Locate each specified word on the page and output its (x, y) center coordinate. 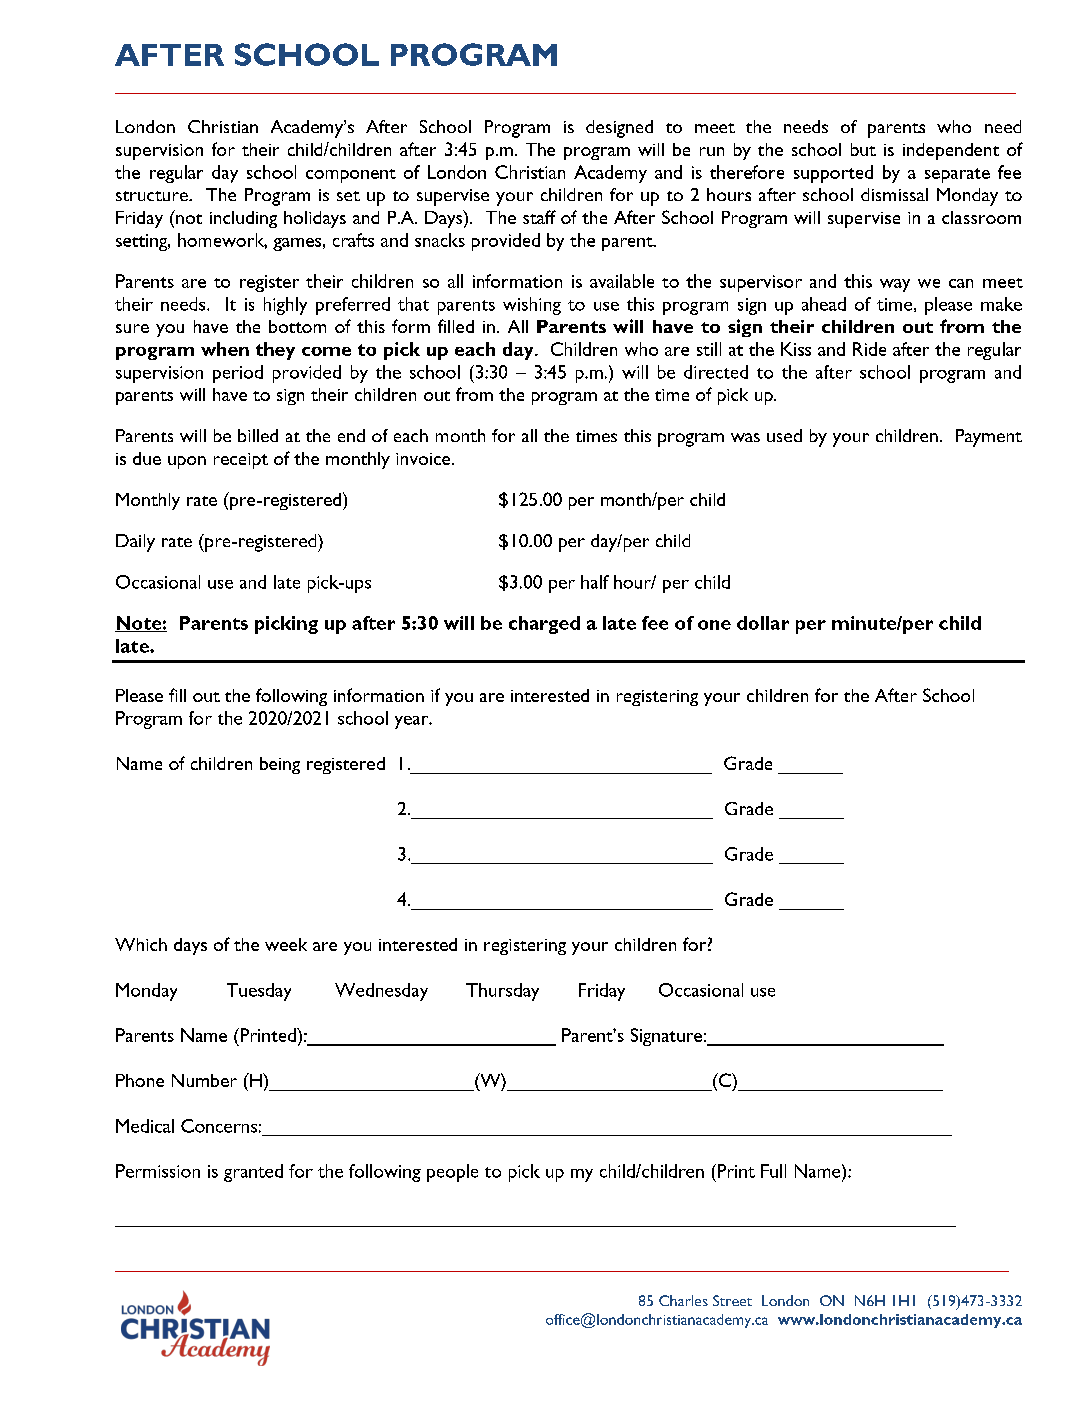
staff (539, 217)
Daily (135, 543)
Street (732, 1300)
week (286, 944)
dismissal (894, 194)
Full (773, 1171)
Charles (683, 1300)
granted (253, 1173)
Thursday (502, 992)
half (595, 582)
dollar (763, 623)
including (243, 219)
